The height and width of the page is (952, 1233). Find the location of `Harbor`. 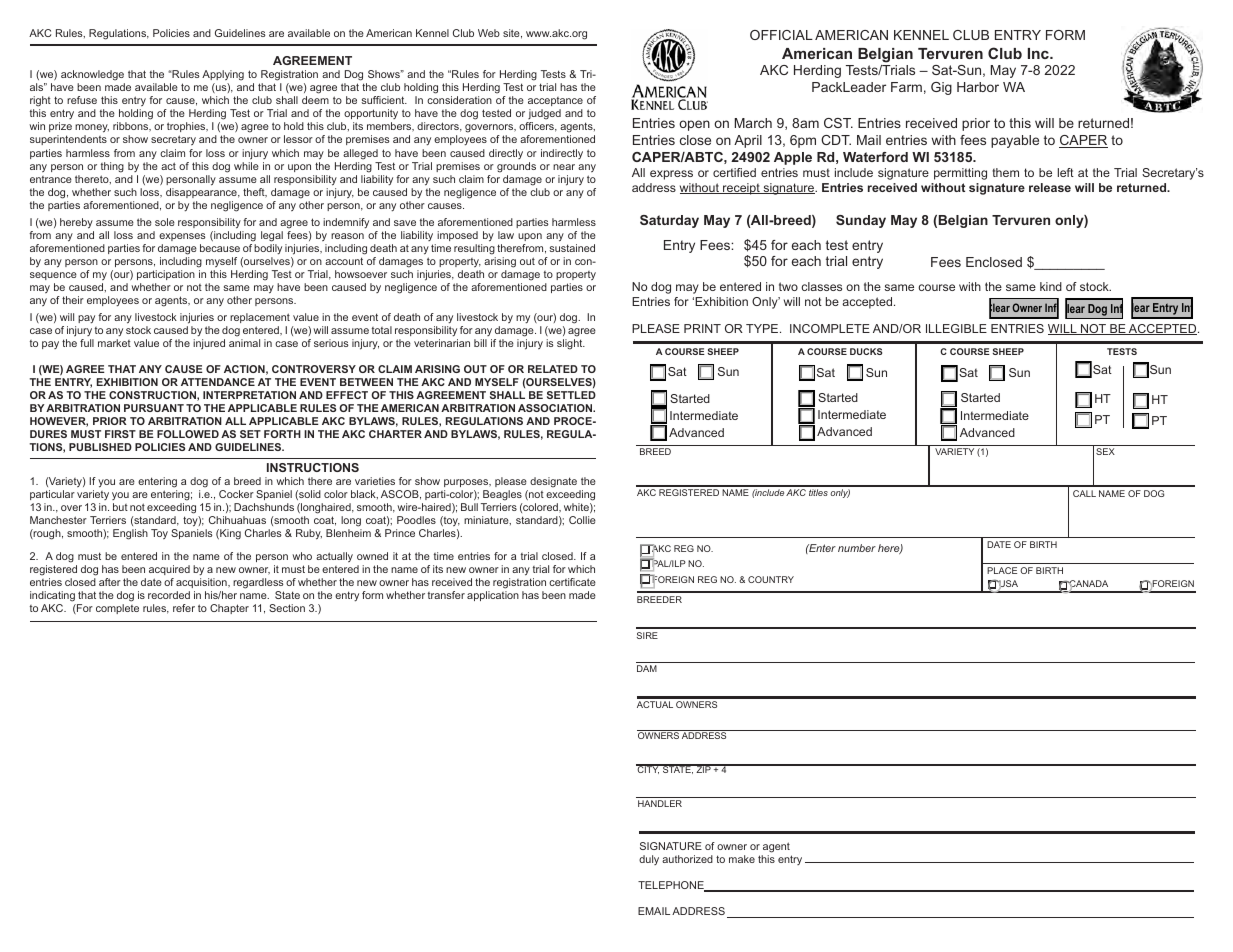

Harbor is located at coordinates (978, 87).
